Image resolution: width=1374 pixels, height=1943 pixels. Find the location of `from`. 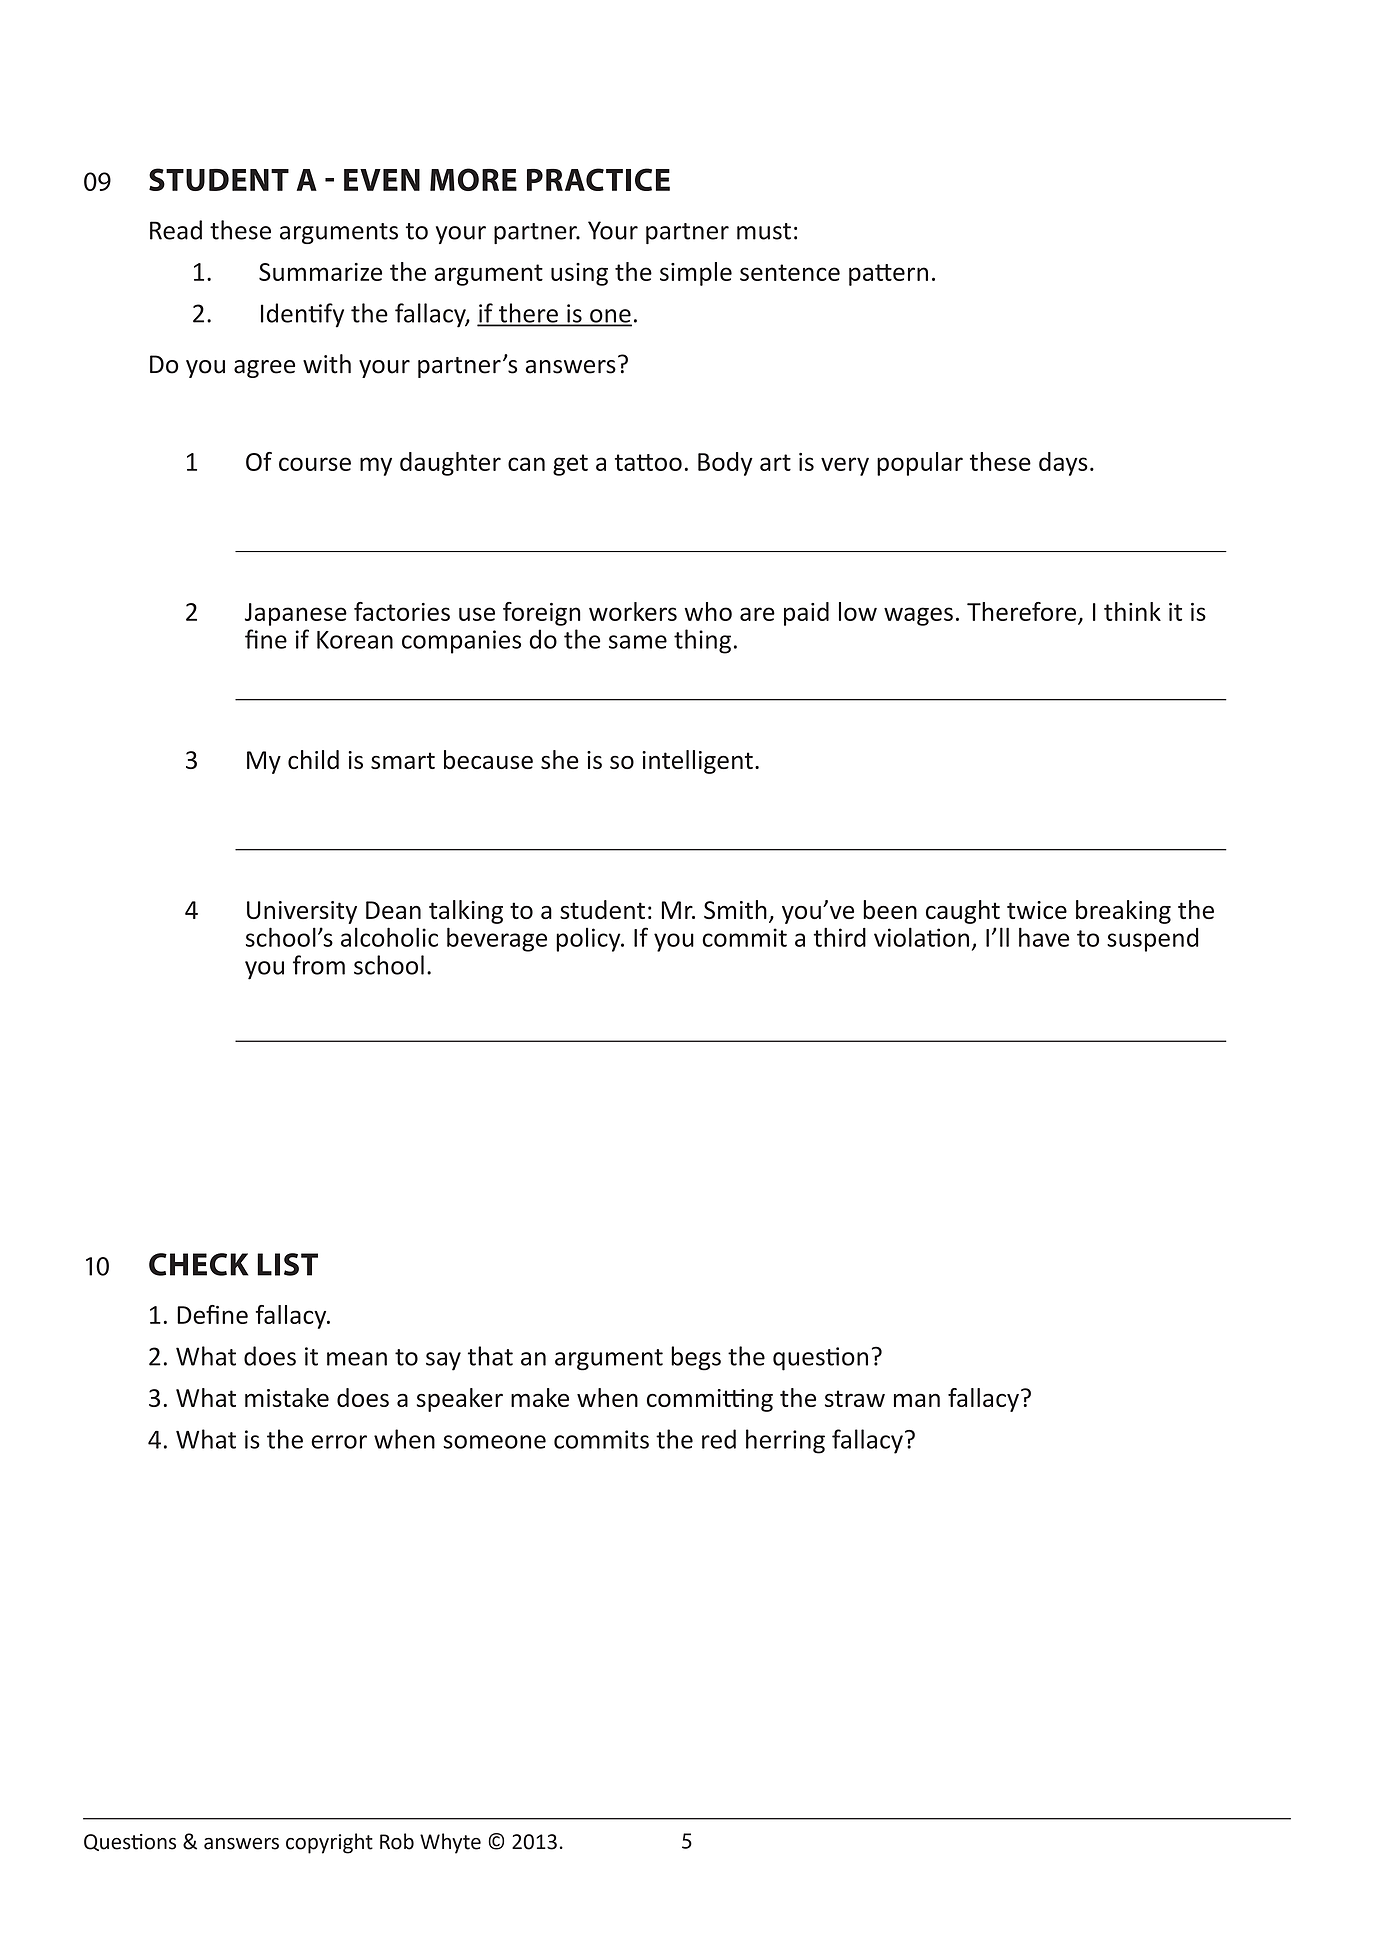

from is located at coordinates (319, 965).
